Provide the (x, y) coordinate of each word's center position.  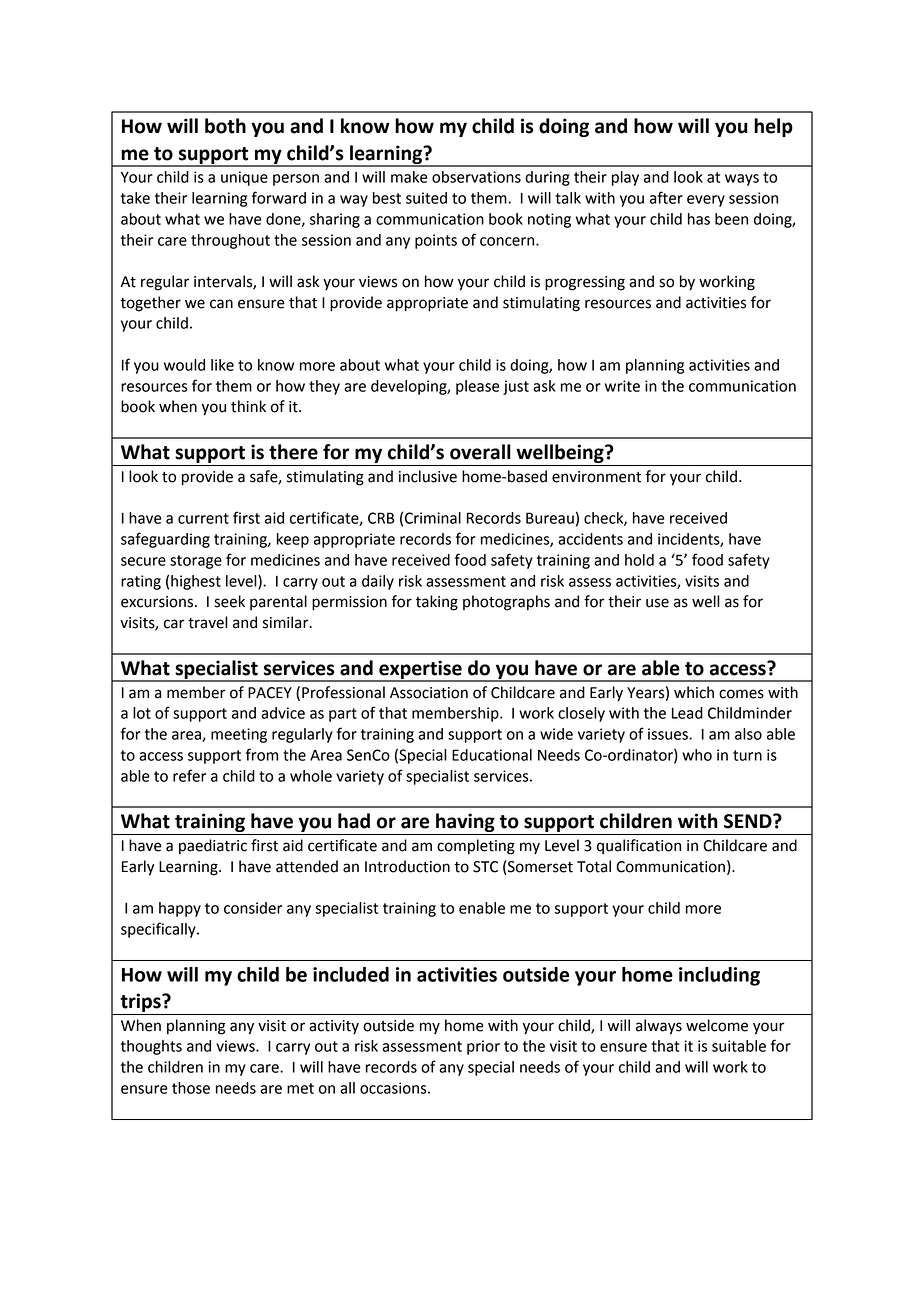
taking (437, 603)
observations (476, 177)
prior (483, 1047)
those (191, 1088)
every (706, 201)
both (225, 126)
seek (229, 601)
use (657, 603)
